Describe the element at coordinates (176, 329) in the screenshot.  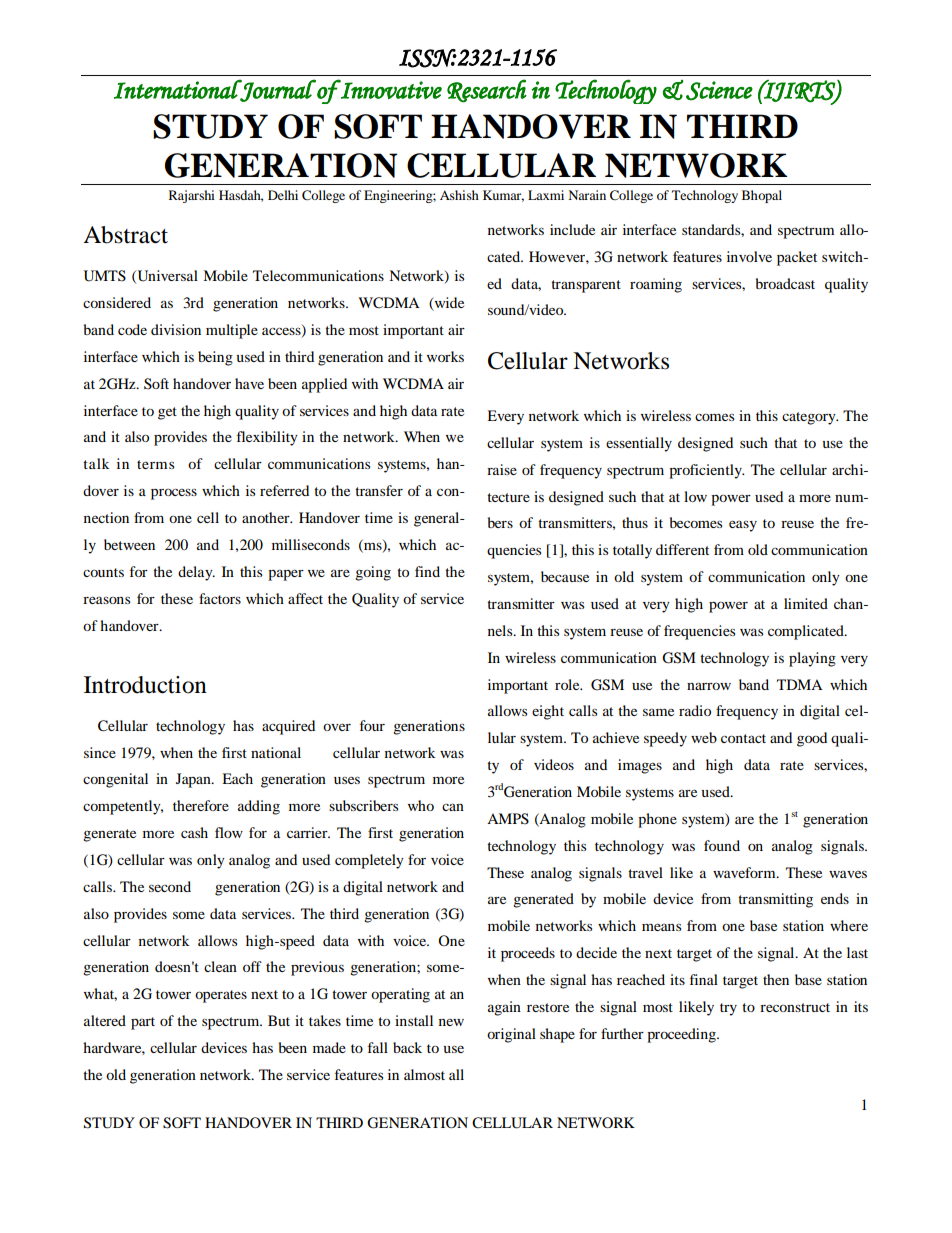
I see `division` at that location.
